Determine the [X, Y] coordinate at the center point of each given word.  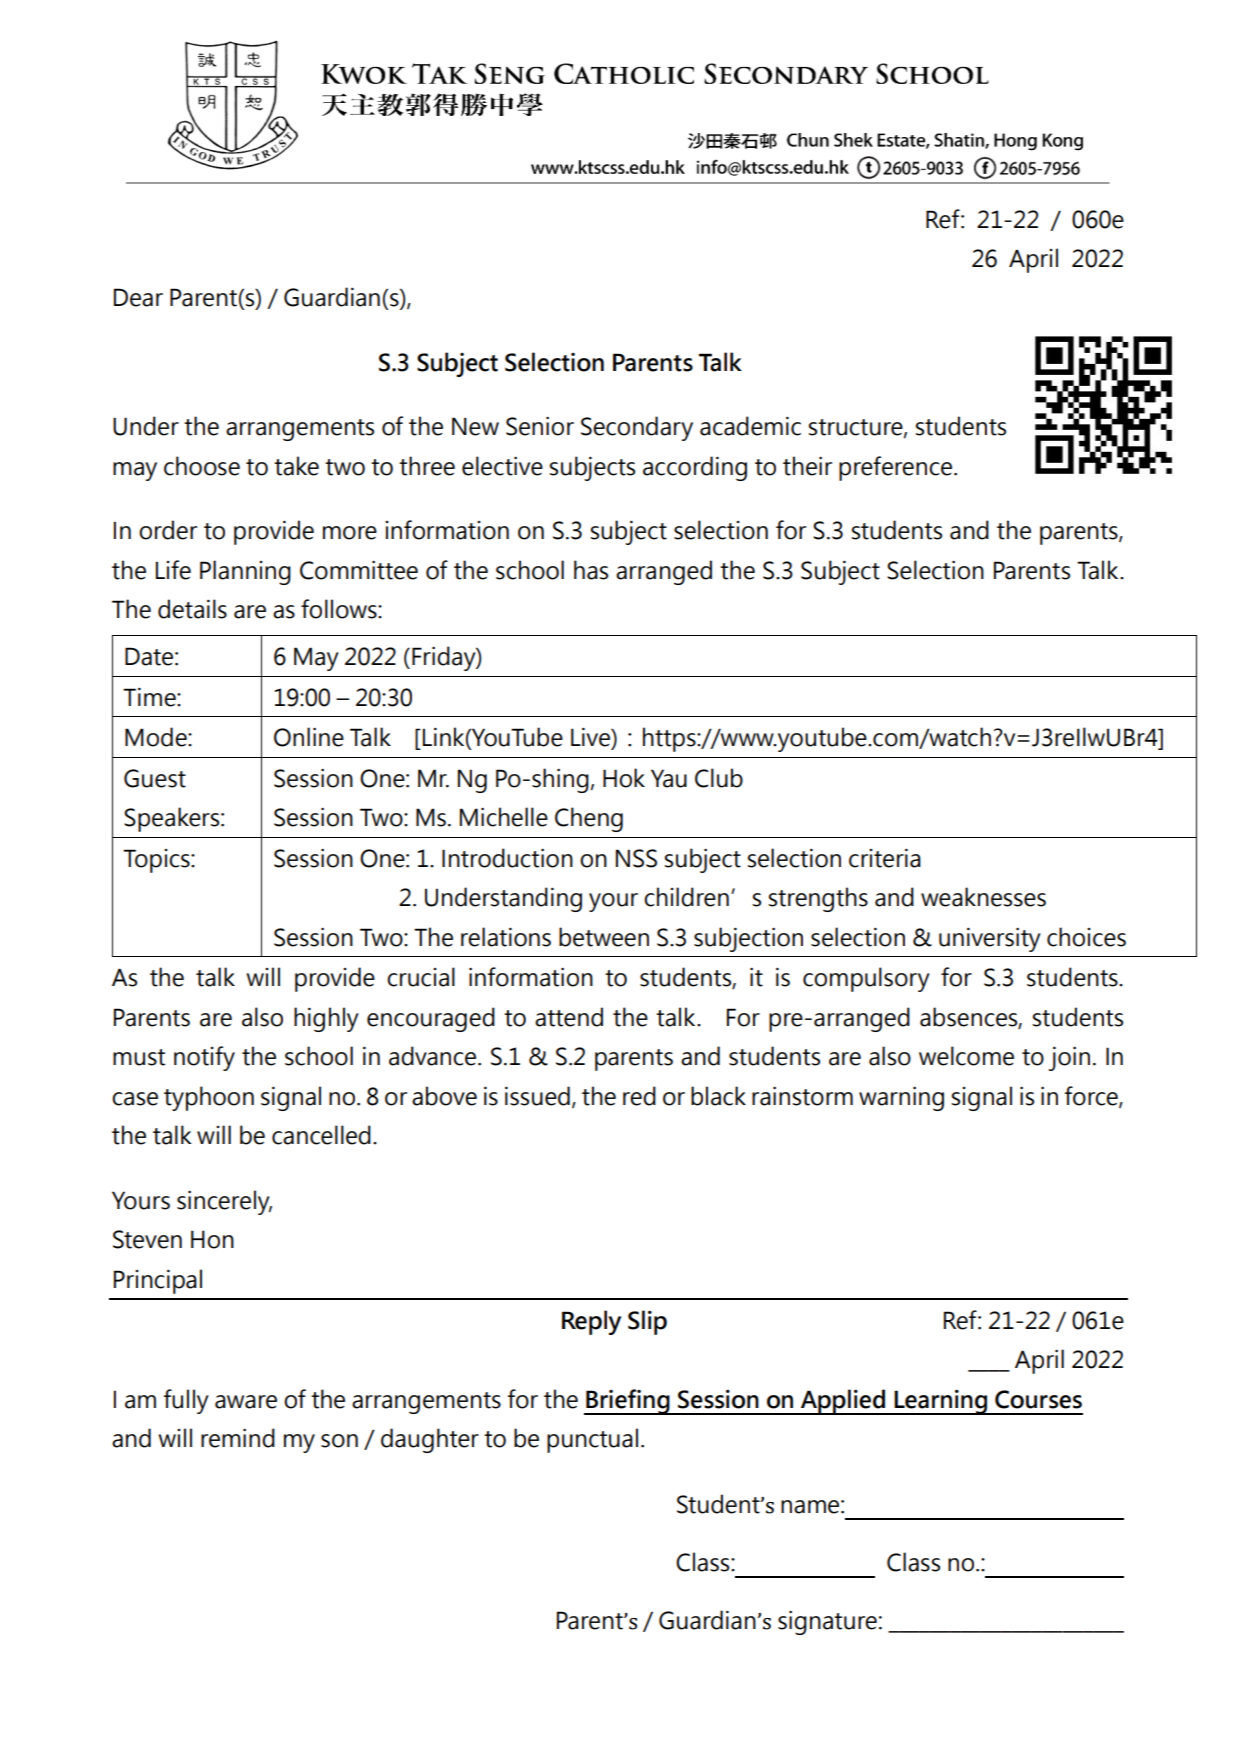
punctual [592, 1440]
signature [827, 1622]
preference [895, 468]
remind [238, 1438]
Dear [138, 297]
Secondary [637, 428]
